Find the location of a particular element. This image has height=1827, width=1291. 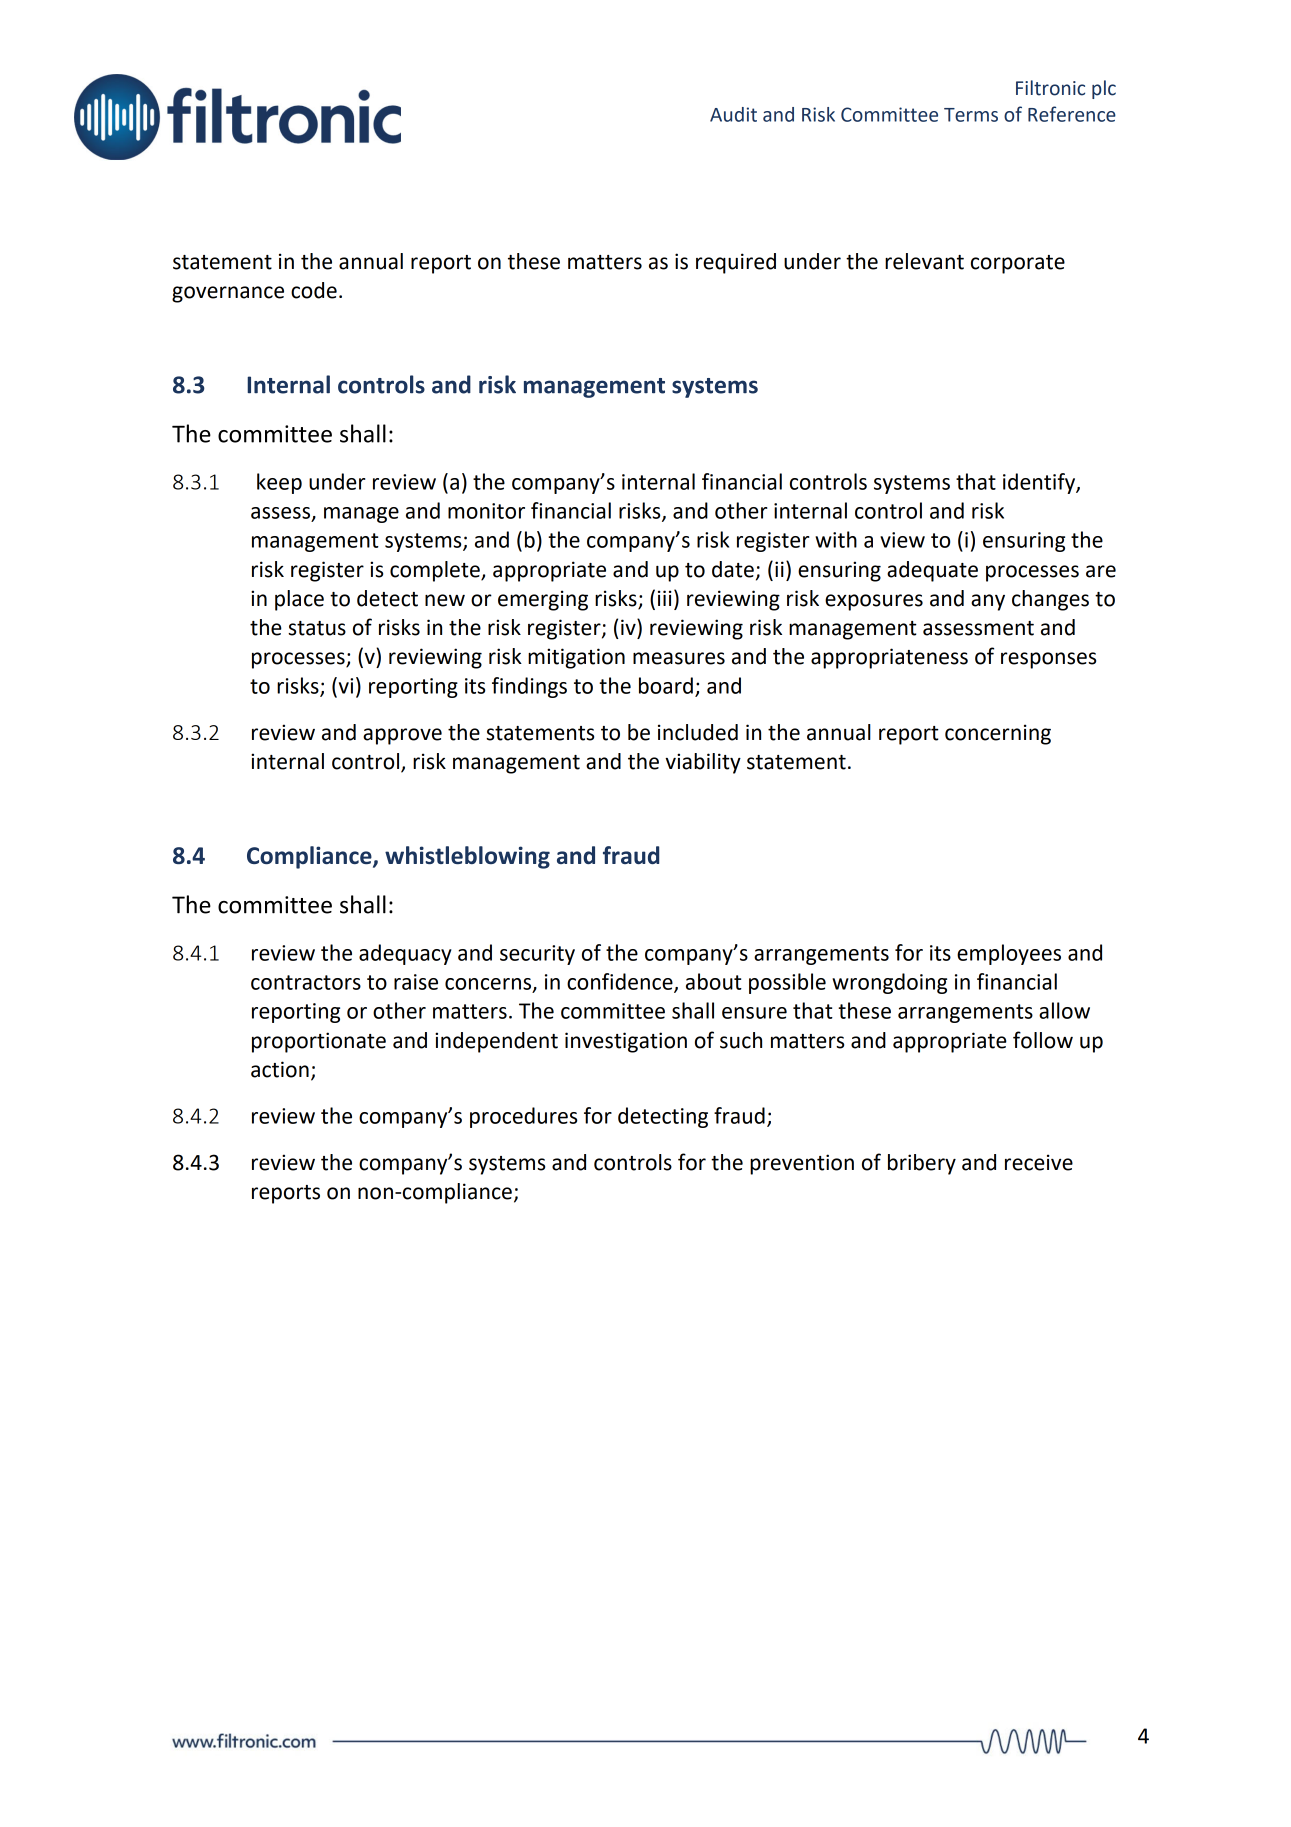

procedures is located at coordinates (523, 1117).
